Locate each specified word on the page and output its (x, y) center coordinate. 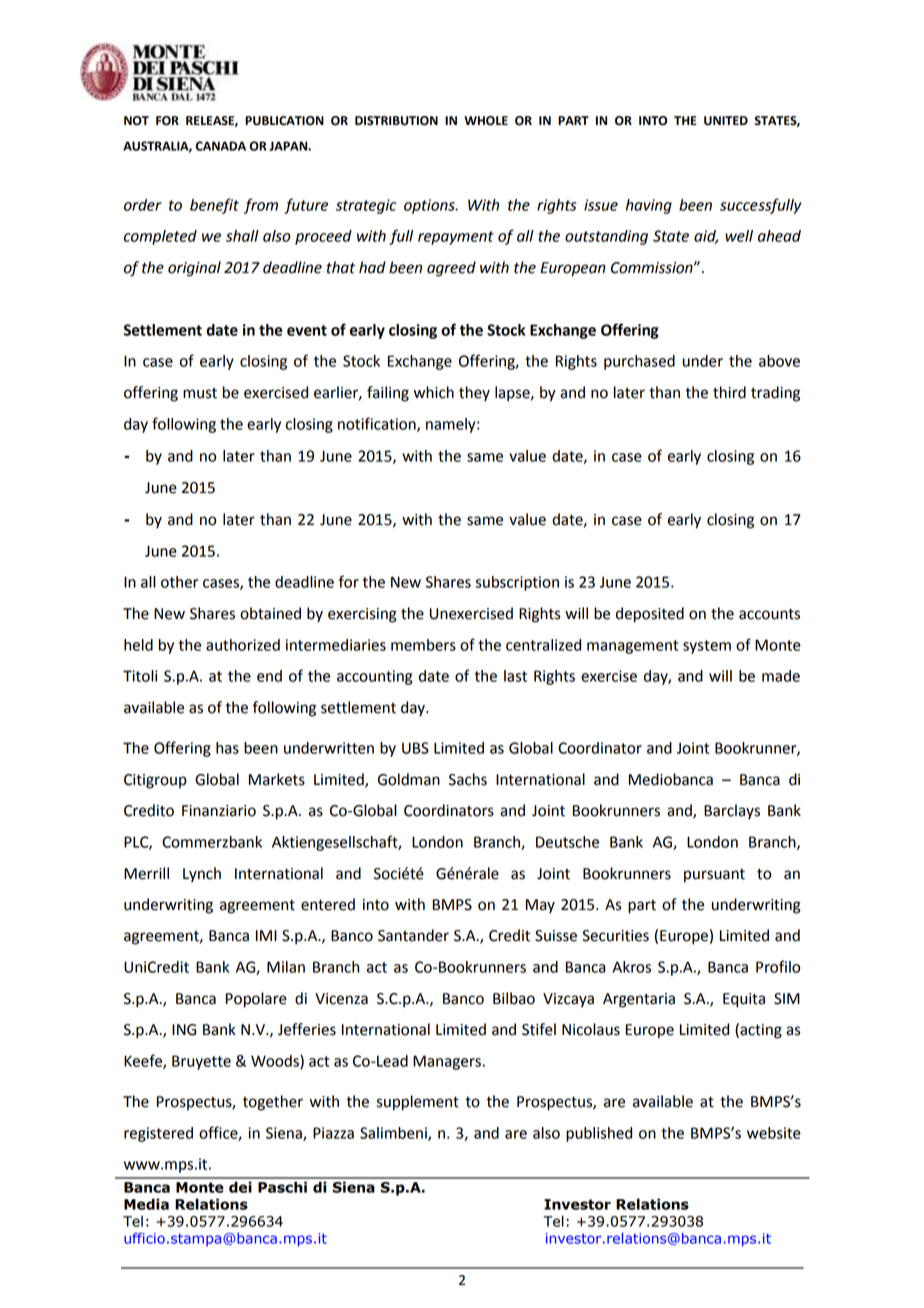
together (273, 1103)
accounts (769, 614)
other (179, 582)
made (781, 676)
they (474, 393)
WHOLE (486, 121)
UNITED (726, 121)
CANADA (221, 146)
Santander (413, 935)
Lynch (202, 875)
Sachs (468, 779)
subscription (517, 583)
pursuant (714, 876)
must (200, 393)
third (729, 392)
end (269, 676)
